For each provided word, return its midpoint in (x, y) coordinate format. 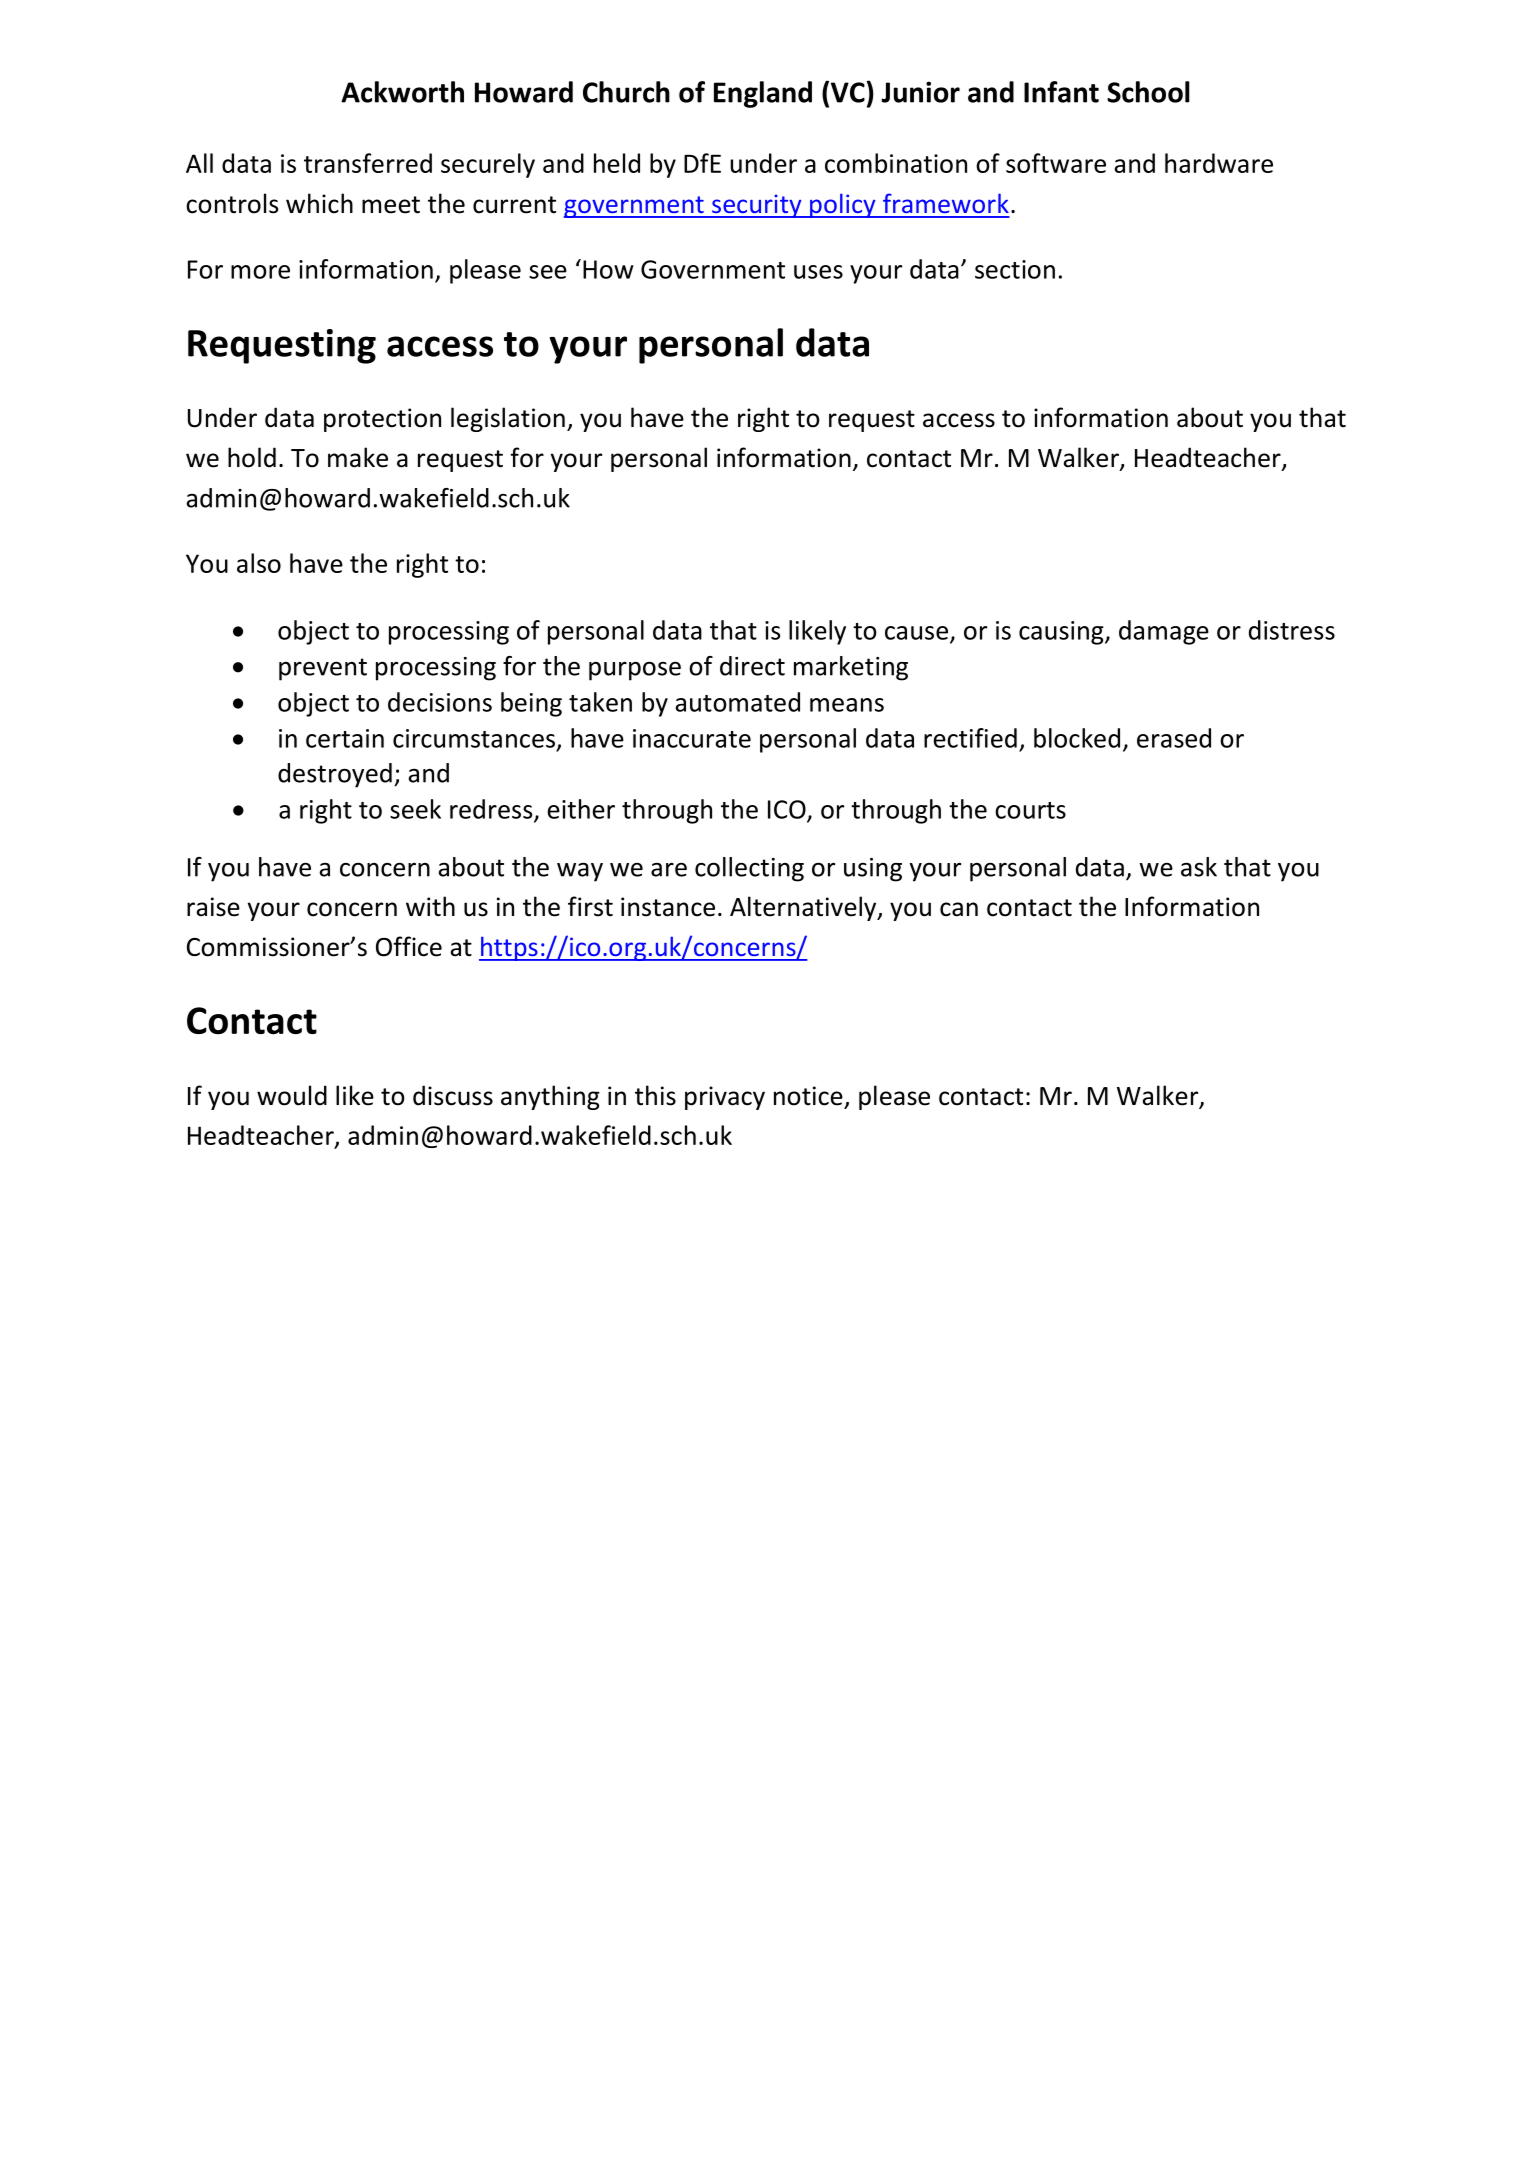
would (292, 1095)
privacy (725, 1098)
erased (1174, 738)
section (1015, 269)
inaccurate (692, 738)
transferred (368, 163)
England (763, 94)
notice (808, 1096)
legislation (508, 419)
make (358, 457)
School (1148, 92)
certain (345, 738)
